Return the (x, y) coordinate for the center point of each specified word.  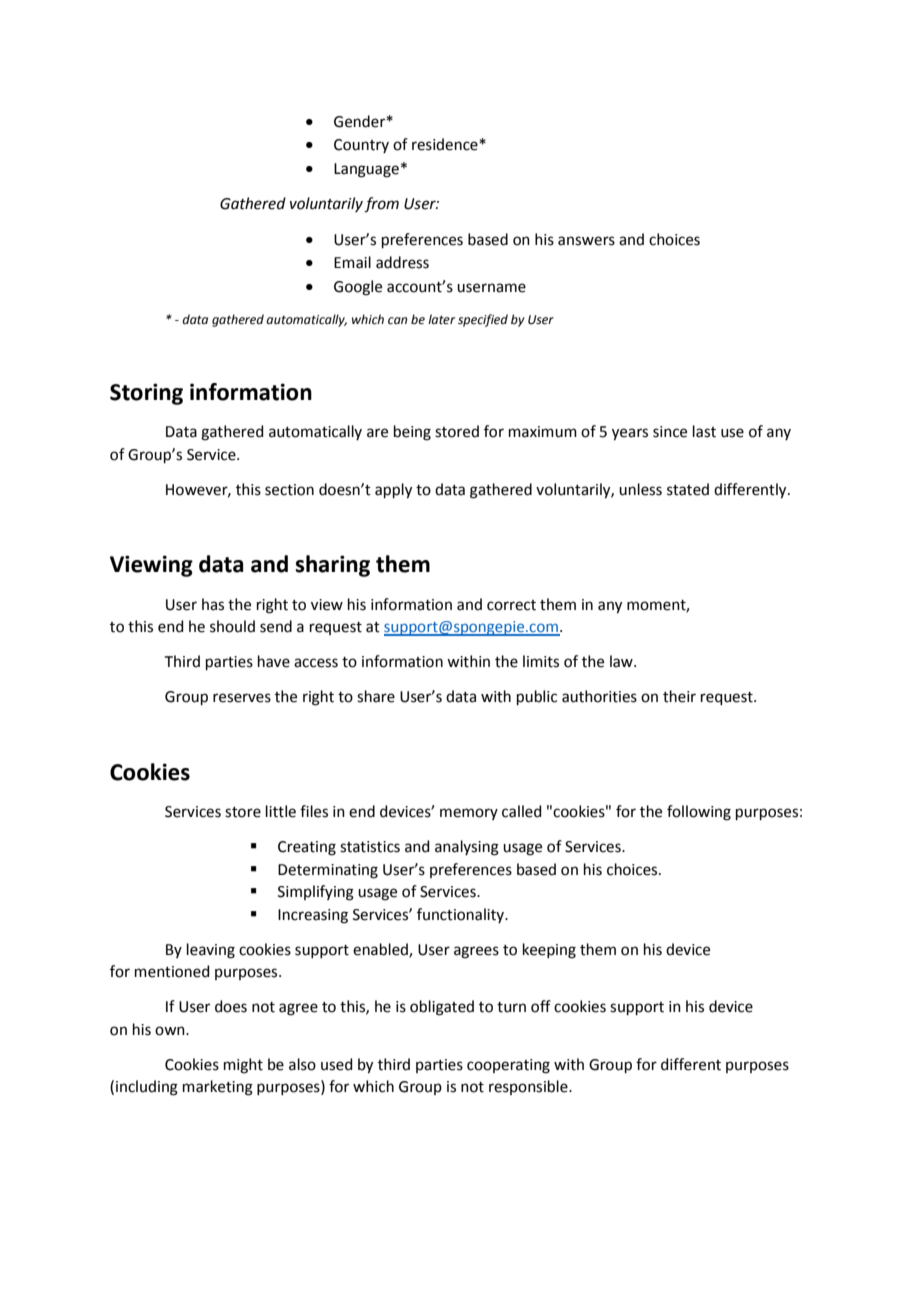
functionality (462, 915)
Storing (146, 394)
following (699, 813)
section (289, 490)
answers (586, 241)
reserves (242, 698)
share (376, 696)
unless (640, 489)
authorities (599, 696)
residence (446, 144)
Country (361, 146)
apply (393, 491)
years (630, 434)
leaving (211, 951)
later (441, 319)
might (243, 1066)
